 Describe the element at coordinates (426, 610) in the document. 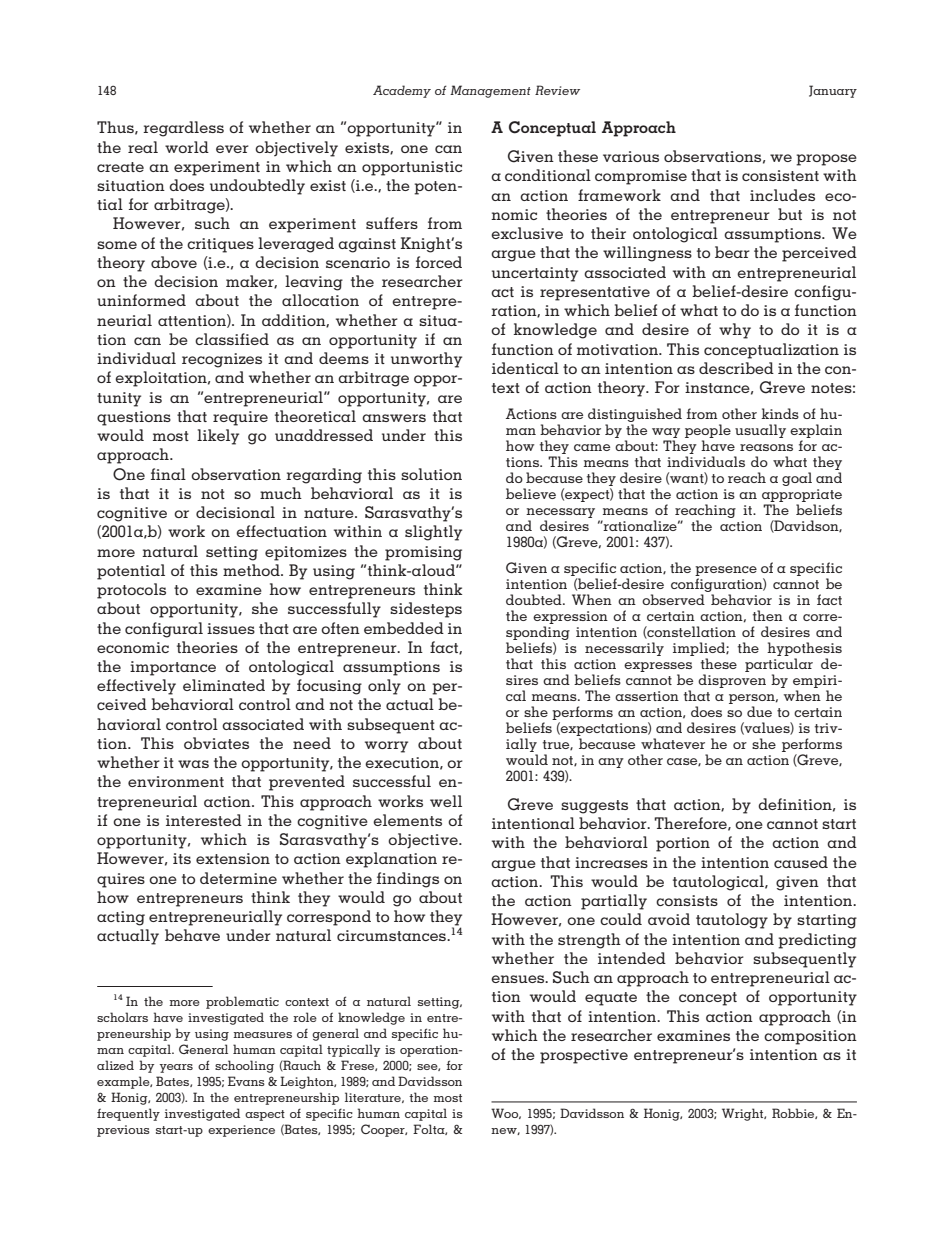

I see `sidesteps` at that location.
